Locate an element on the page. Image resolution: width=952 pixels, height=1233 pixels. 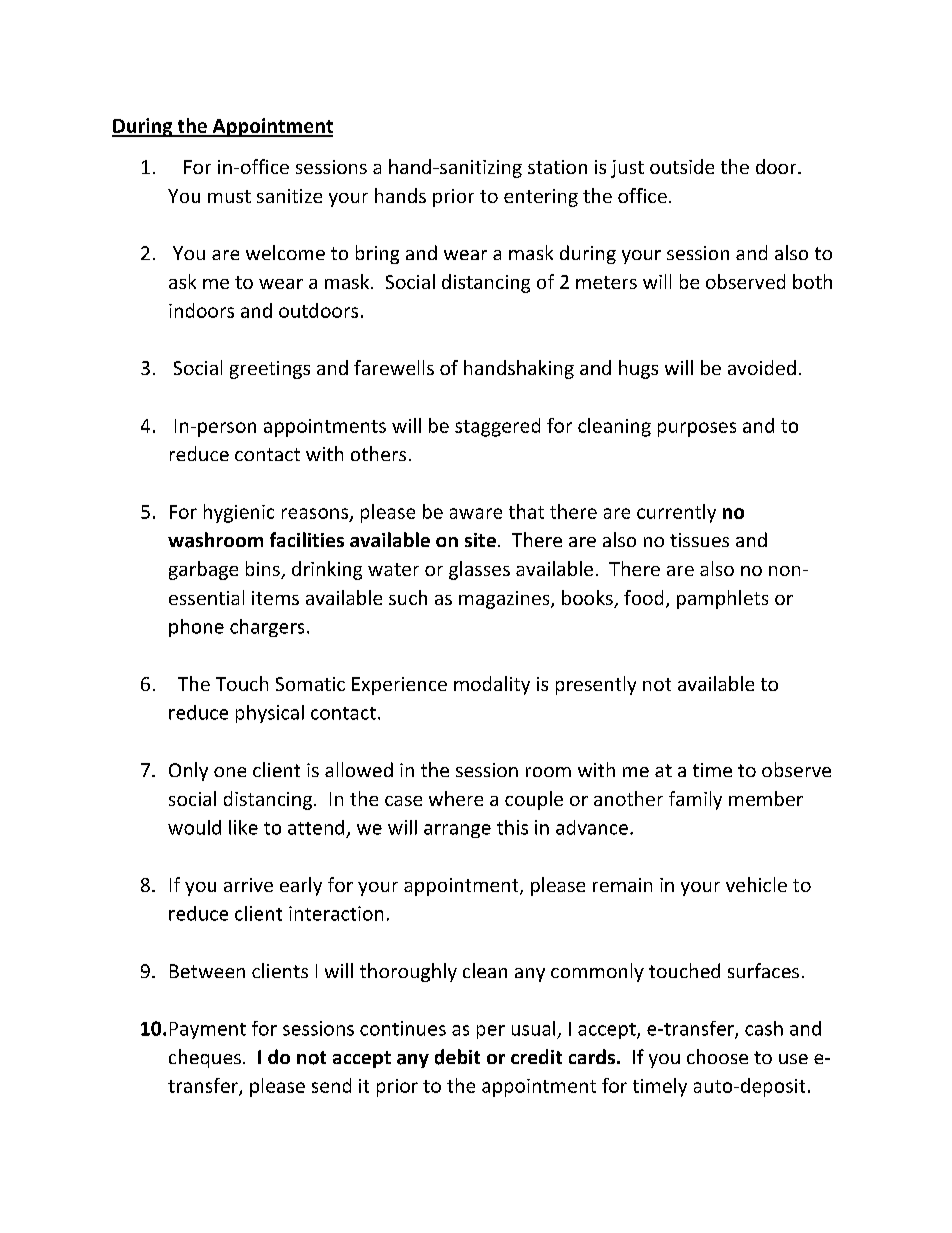
sanitize is located at coordinates (289, 196).
